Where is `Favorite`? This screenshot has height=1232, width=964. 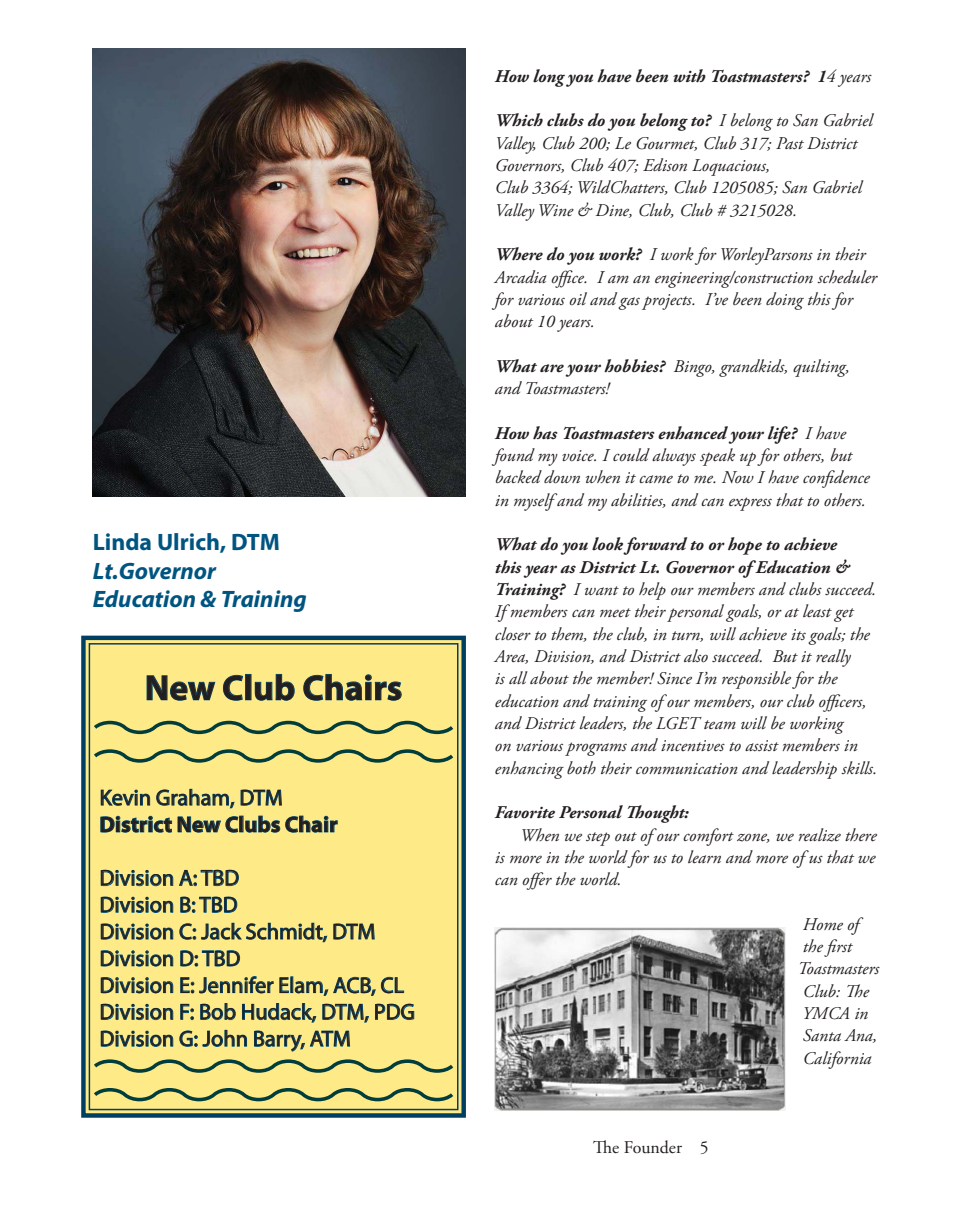 Favorite is located at coordinates (525, 812).
